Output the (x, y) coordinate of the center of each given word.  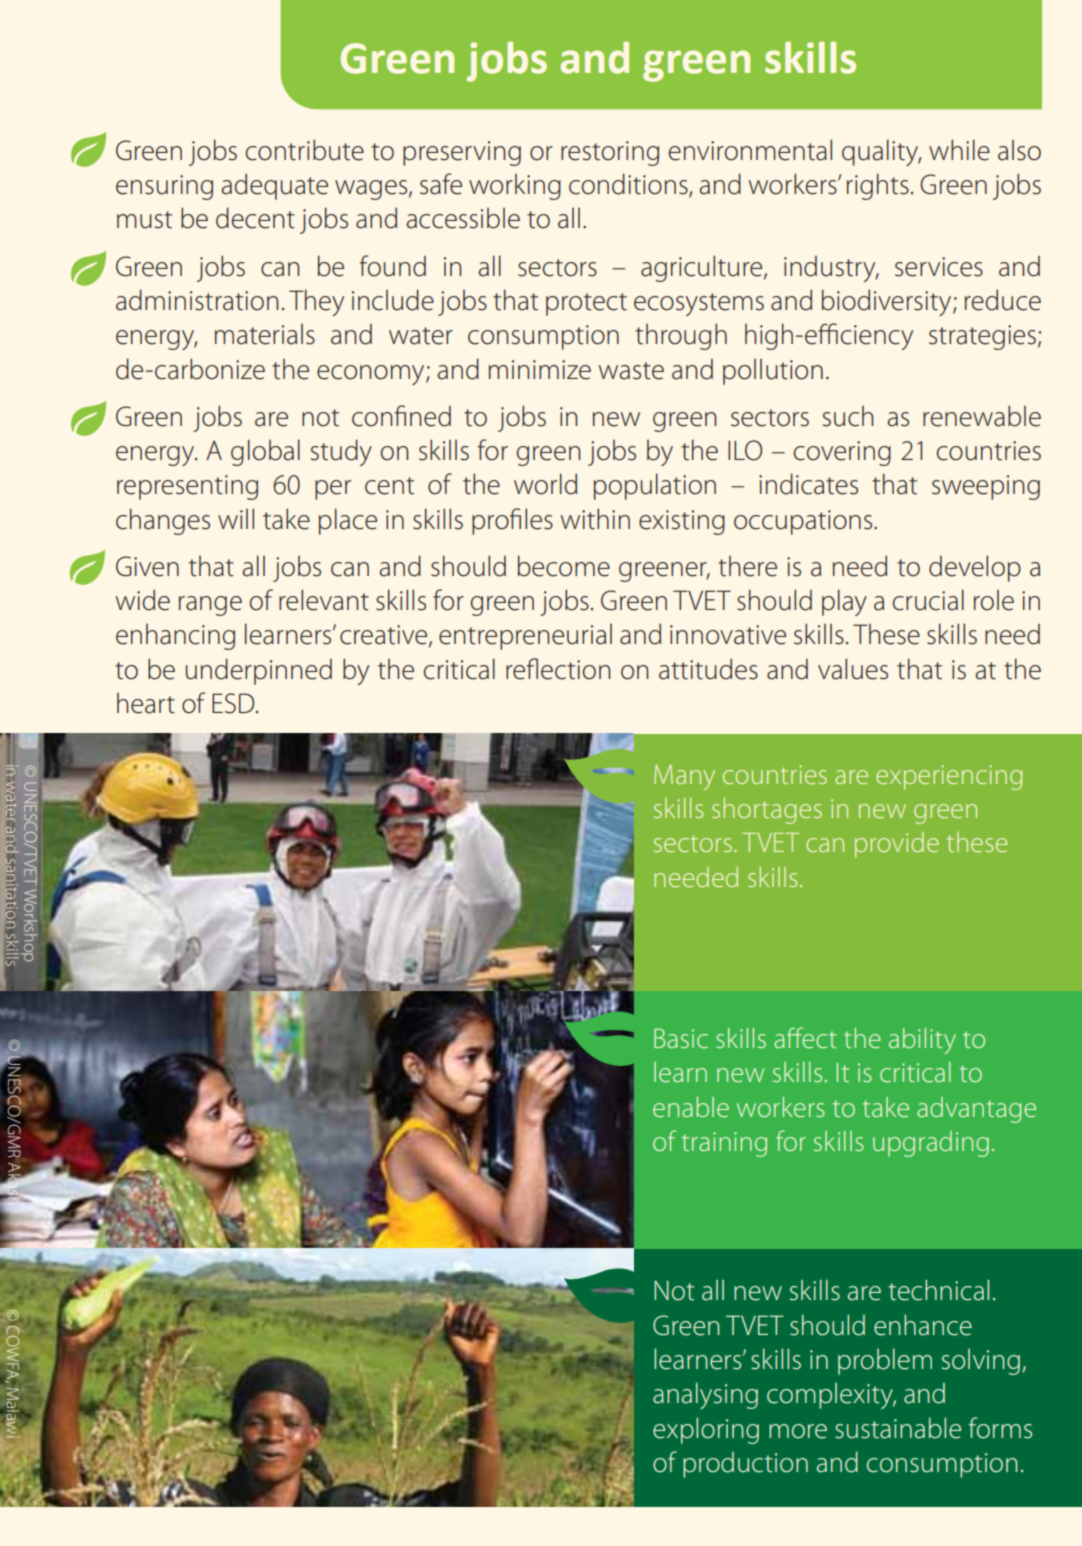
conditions (629, 185)
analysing (705, 1395)
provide (897, 845)
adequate (274, 186)
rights (878, 186)
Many (684, 777)
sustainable (898, 1428)
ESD (234, 703)
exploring (706, 1430)
